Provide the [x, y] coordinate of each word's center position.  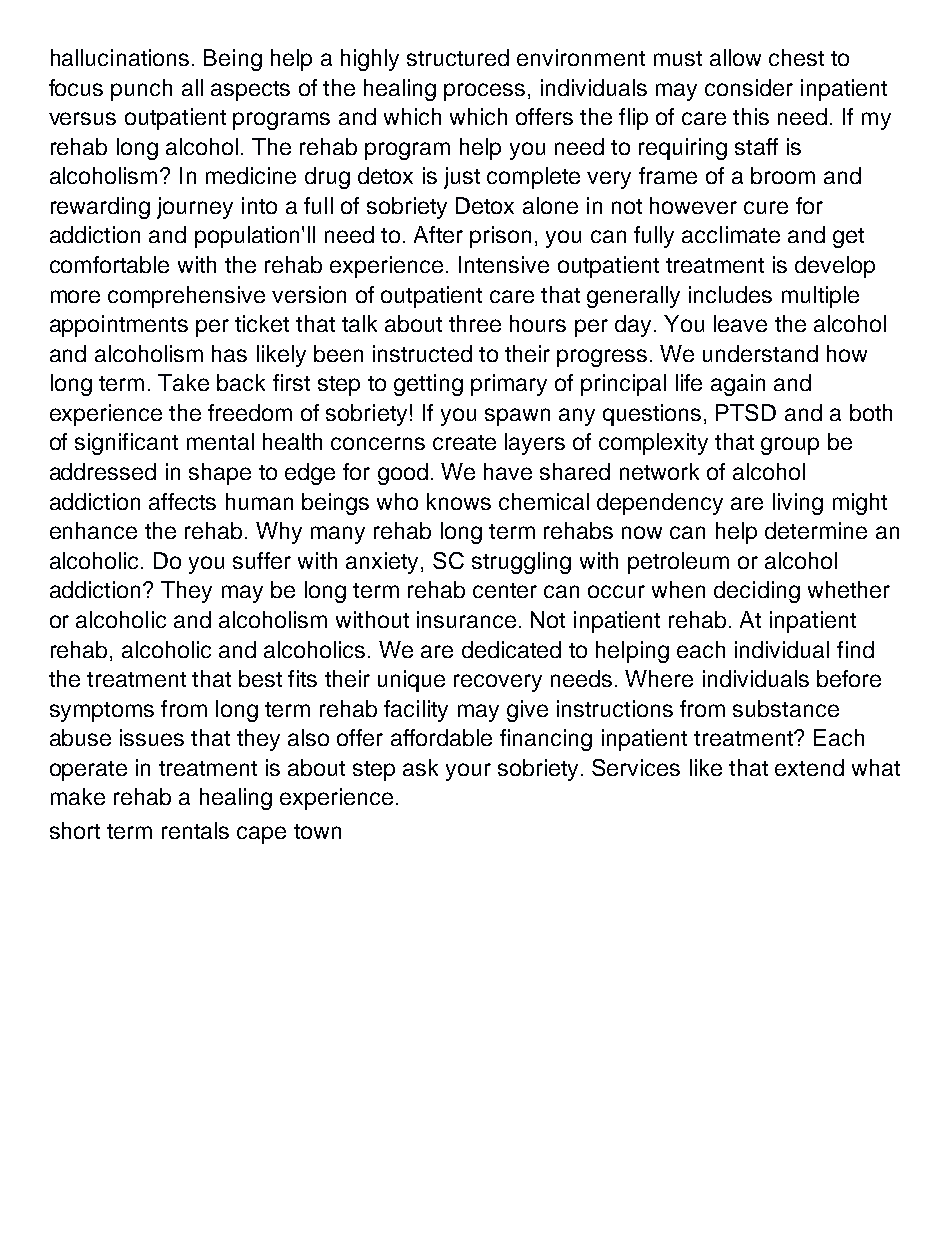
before [849, 678]
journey [195, 208]
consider [749, 87]
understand [760, 353]
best [260, 678]
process [484, 92]
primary [509, 385]
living [798, 504]
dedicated [511, 649]
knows [459, 501]
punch [141, 90]
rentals [195, 830]
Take [183, 382]
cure [766, 207]
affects [182, 501]
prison [500, 237]
